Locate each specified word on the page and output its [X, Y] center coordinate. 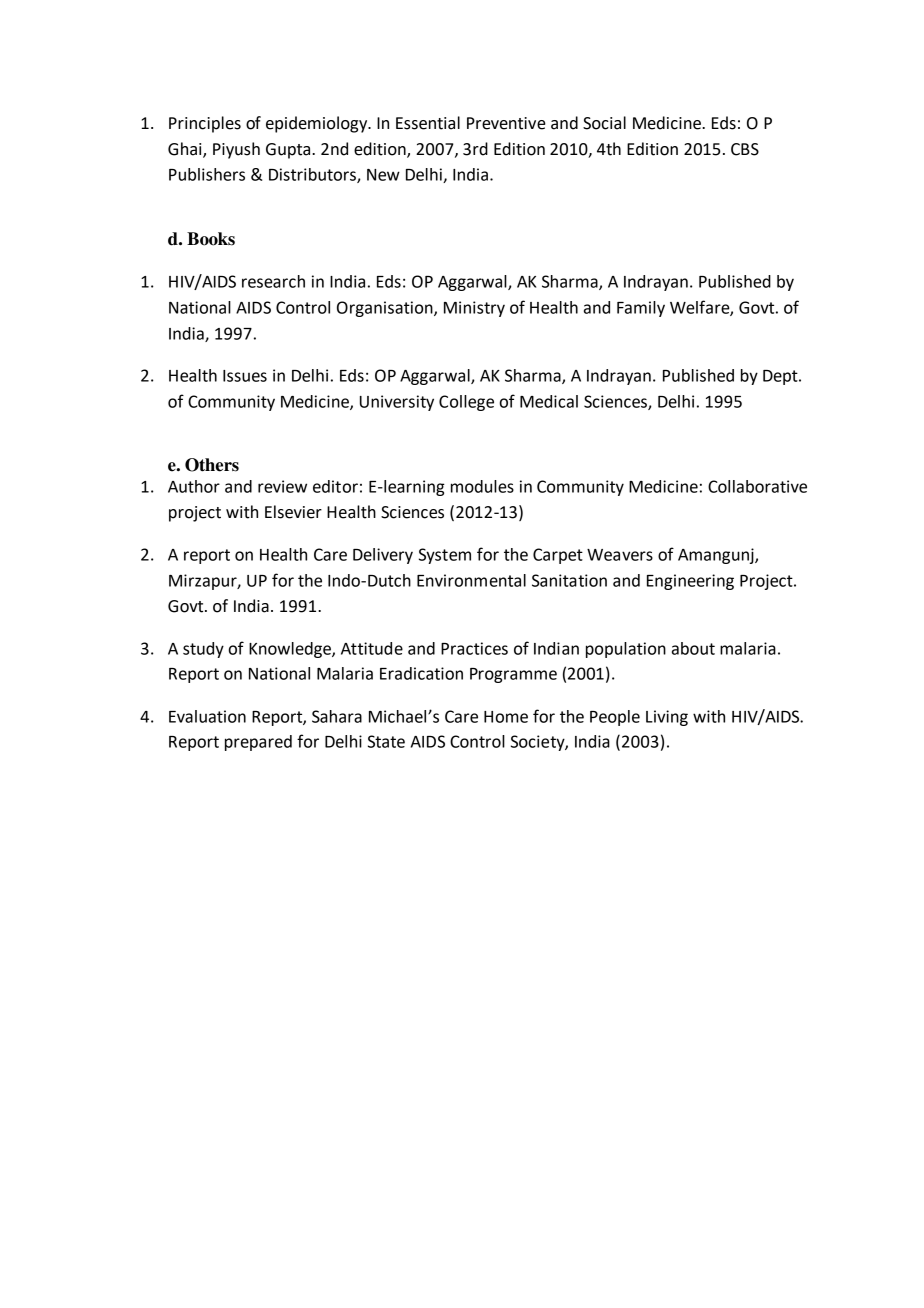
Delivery [383, 556]
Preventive [506, 123]
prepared [258, 743]
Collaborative [757, 486]
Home [506, 717]
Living [667, 718]
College [466, 403]
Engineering [690, 582]
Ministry [474, 309]
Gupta [289, 151]
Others [212, 465]
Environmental [471, 580]
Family [641, 309]
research [273, 281]
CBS [745, 149]
